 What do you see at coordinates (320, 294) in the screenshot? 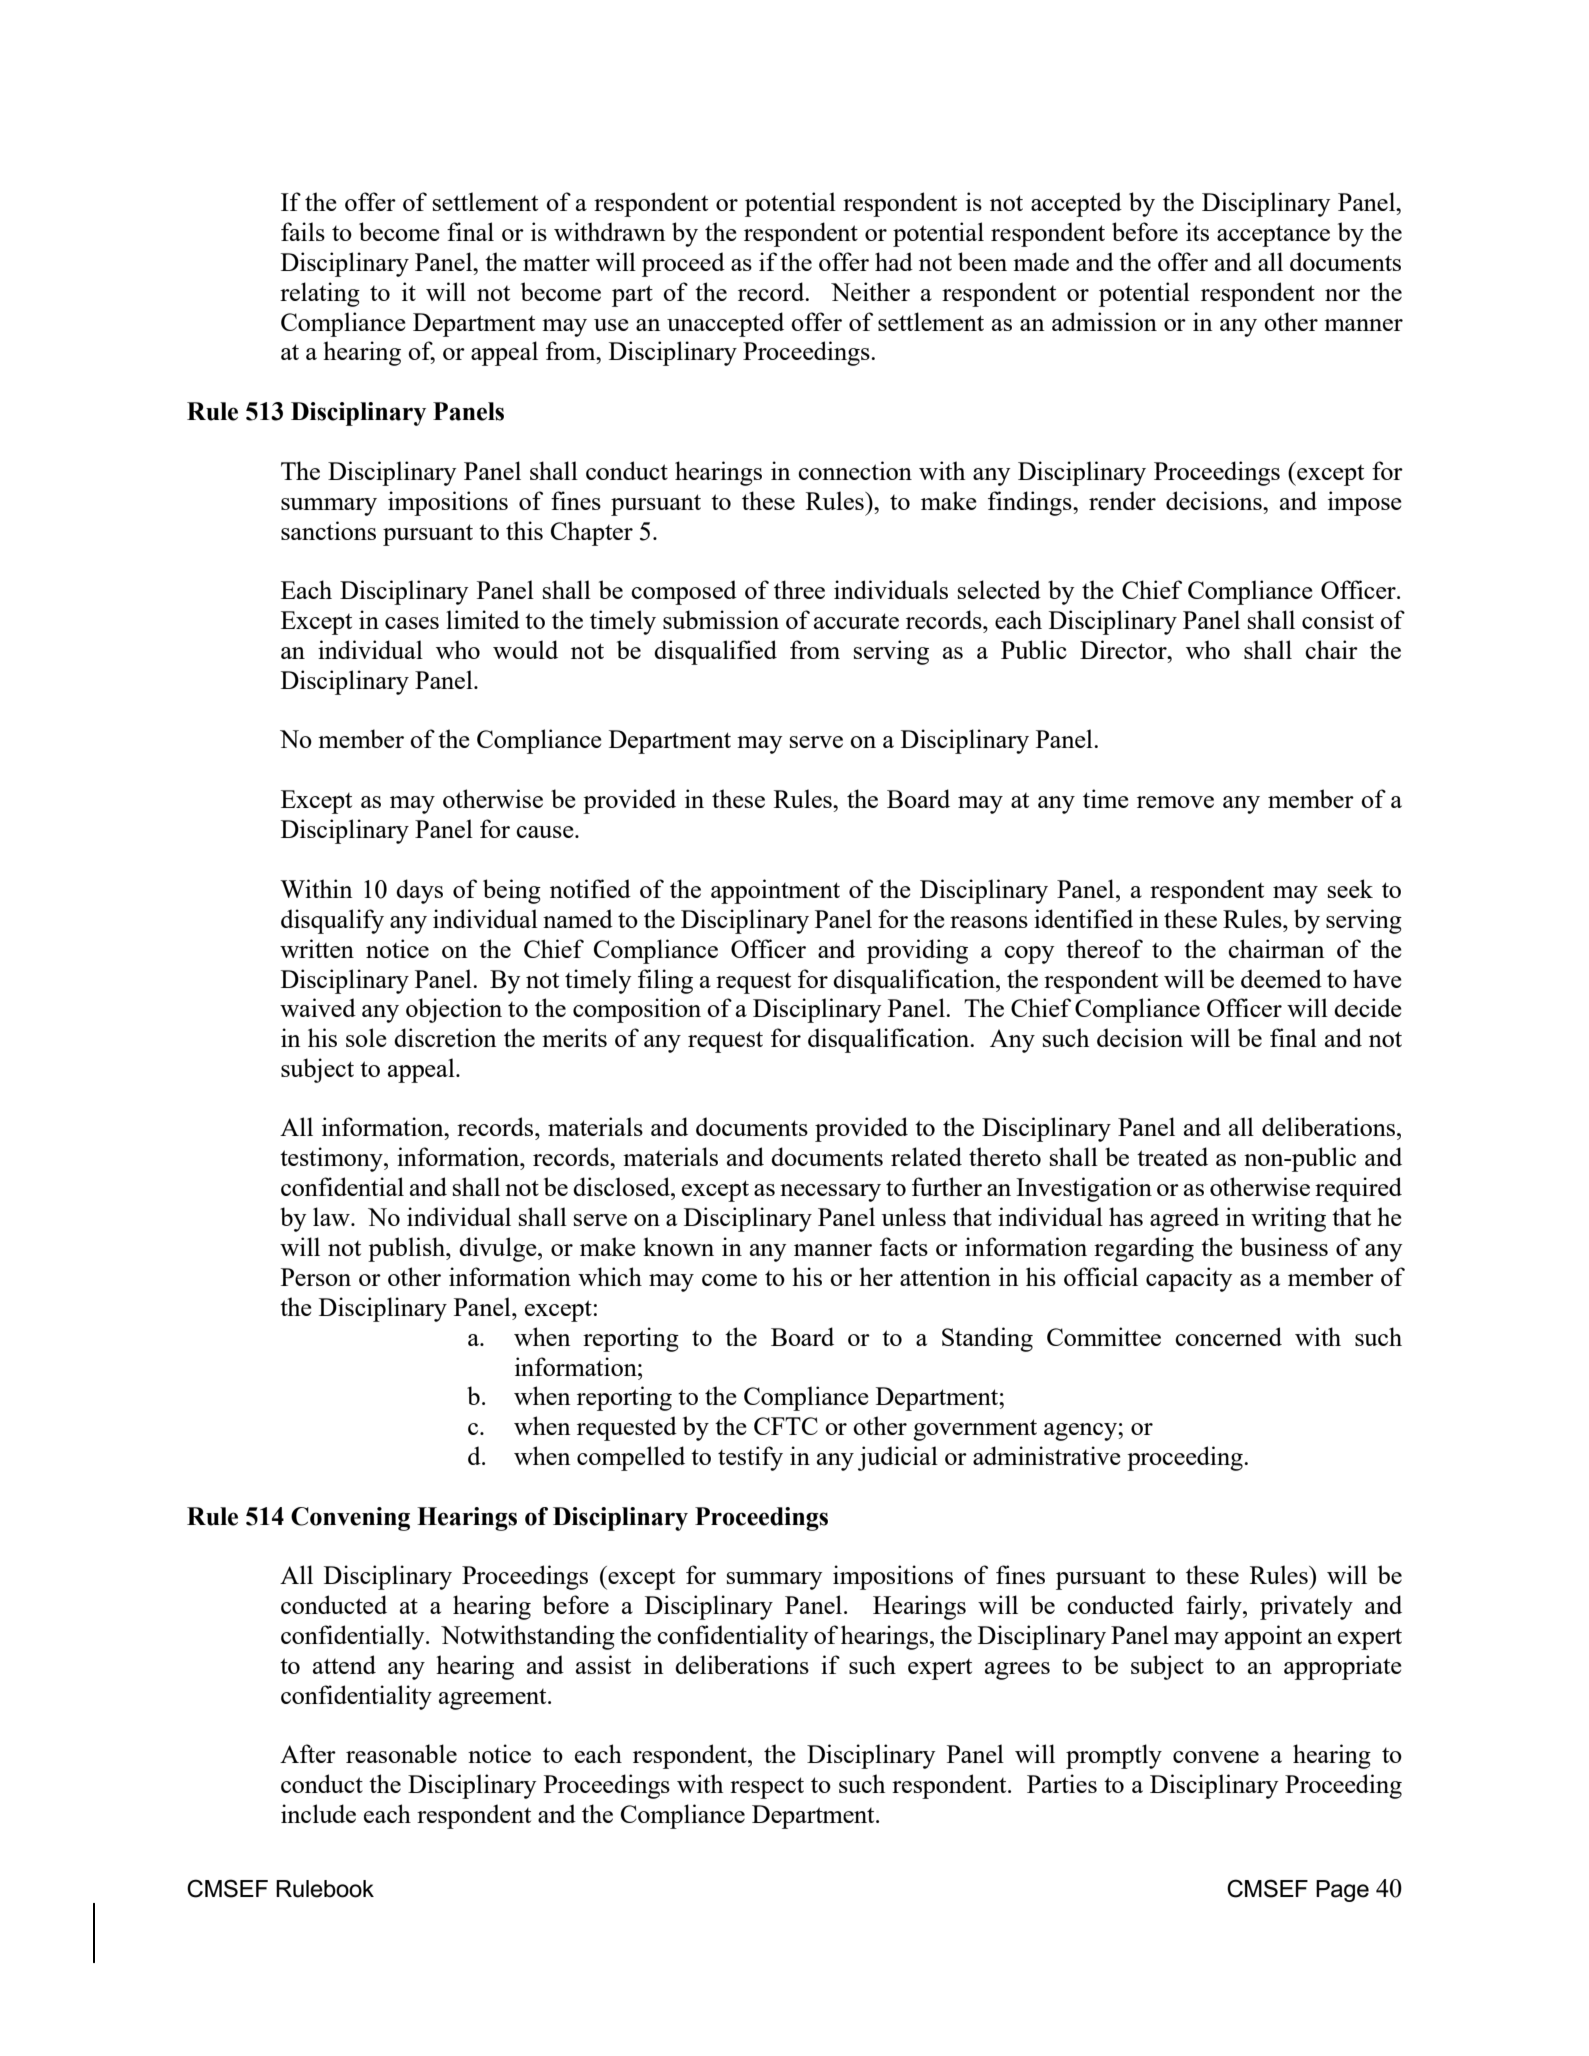
I see `relating` at bounding box center [320, 294].
